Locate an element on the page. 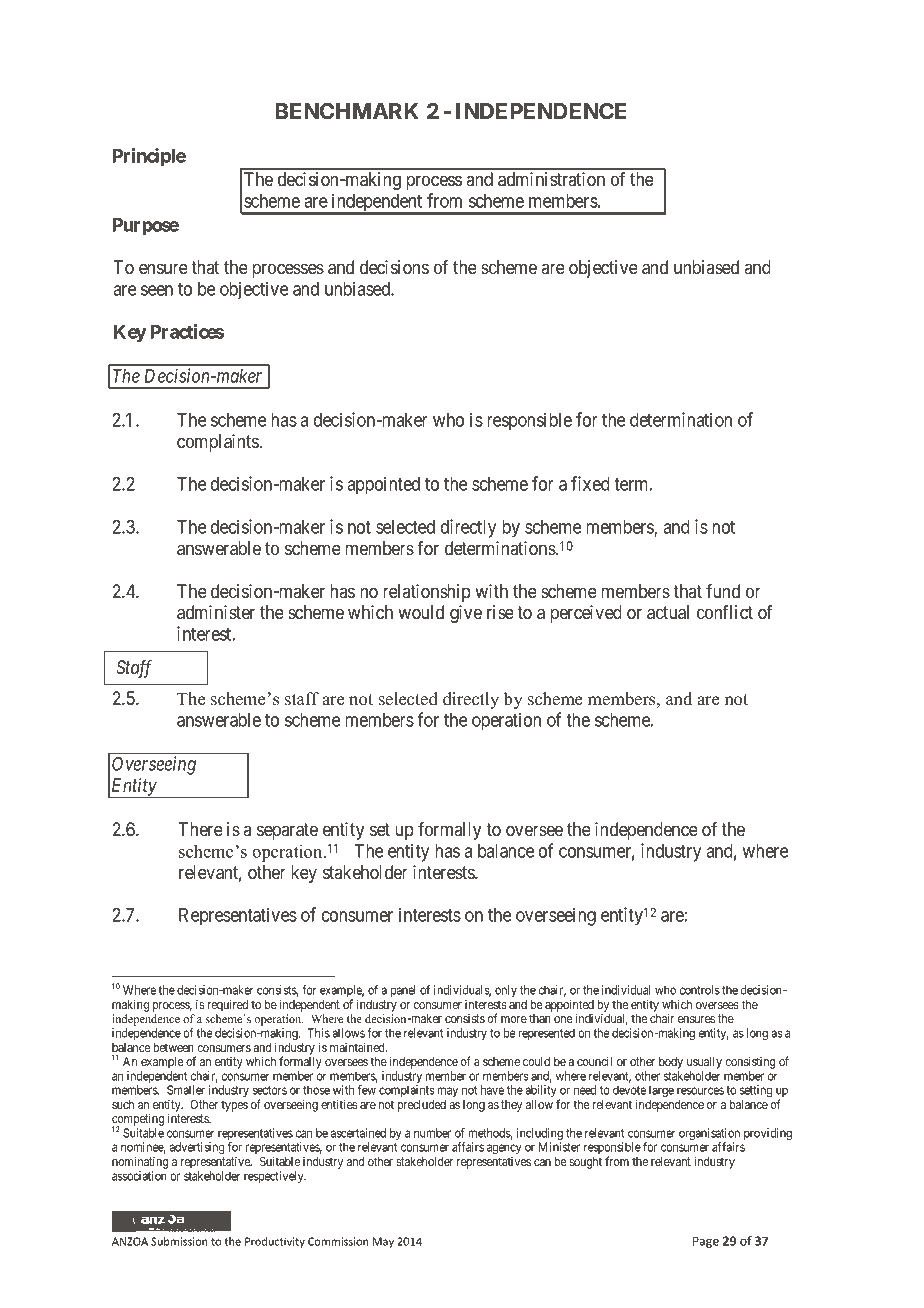 The width and height of the image is (924, 1308). There is located at coordinates (200, 829).
